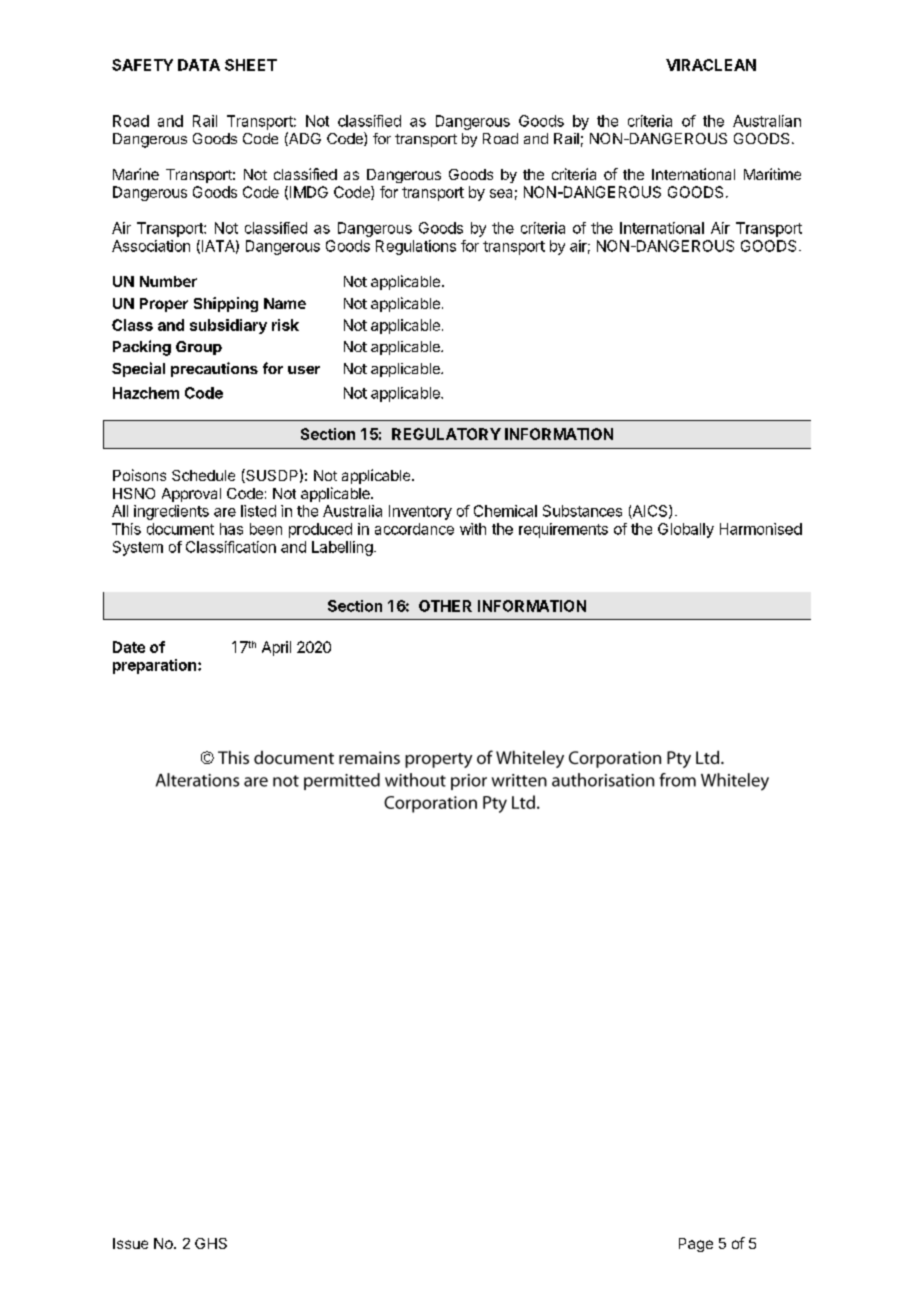 This page has width=924, height=1308. What do you see at coordinates (416, 247) in the page?
I see `Regulations` at bounding box center [416, 247].
